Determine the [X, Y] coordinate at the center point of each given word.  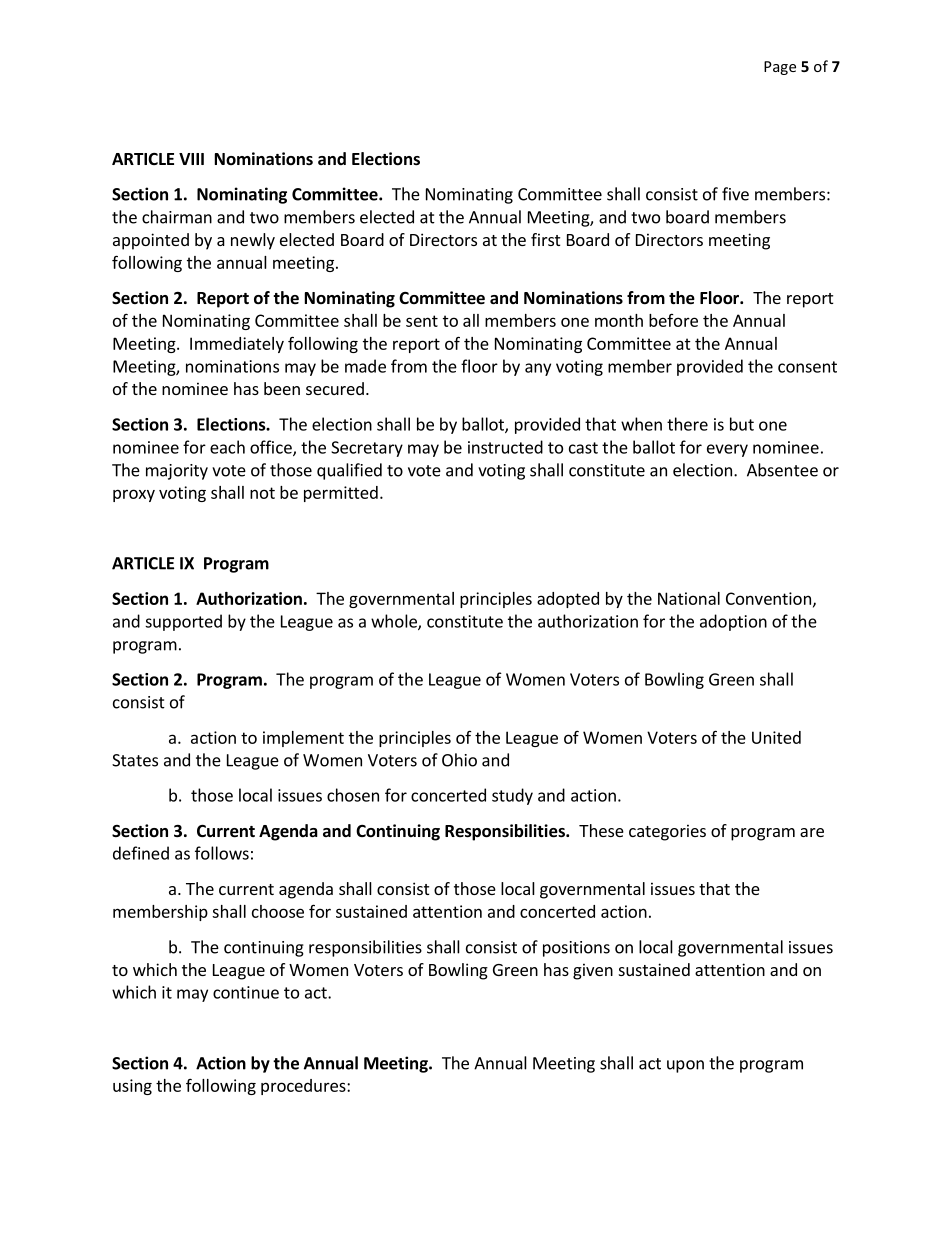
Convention [768, 598]
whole [395, 622]
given [593, 971]
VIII [191, 159]
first [545, 239]
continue [246, 992]
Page [780, 68]
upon [685, 1066]
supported [183, 622]
